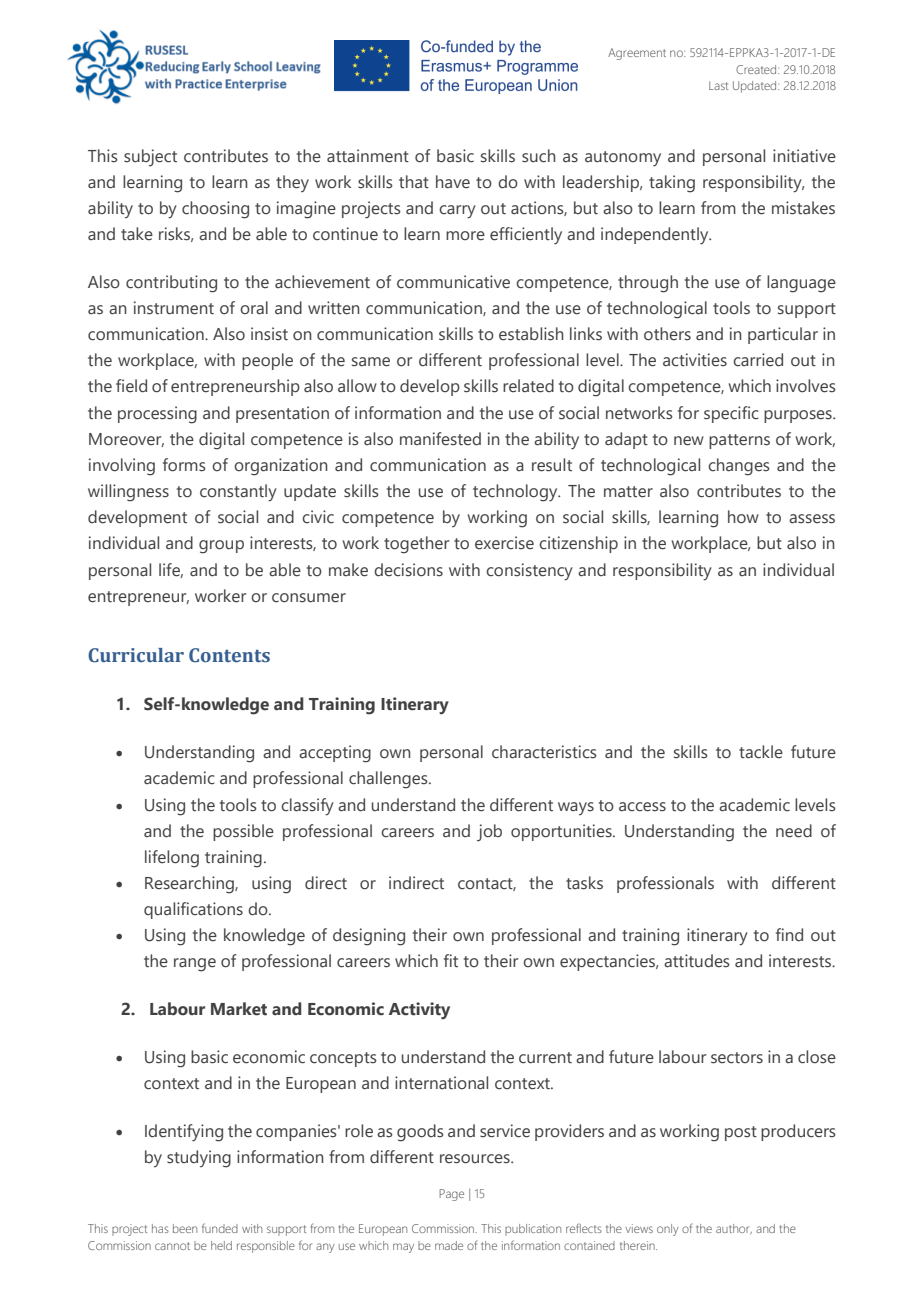  I want to click on Page, so click(451, 1195).
